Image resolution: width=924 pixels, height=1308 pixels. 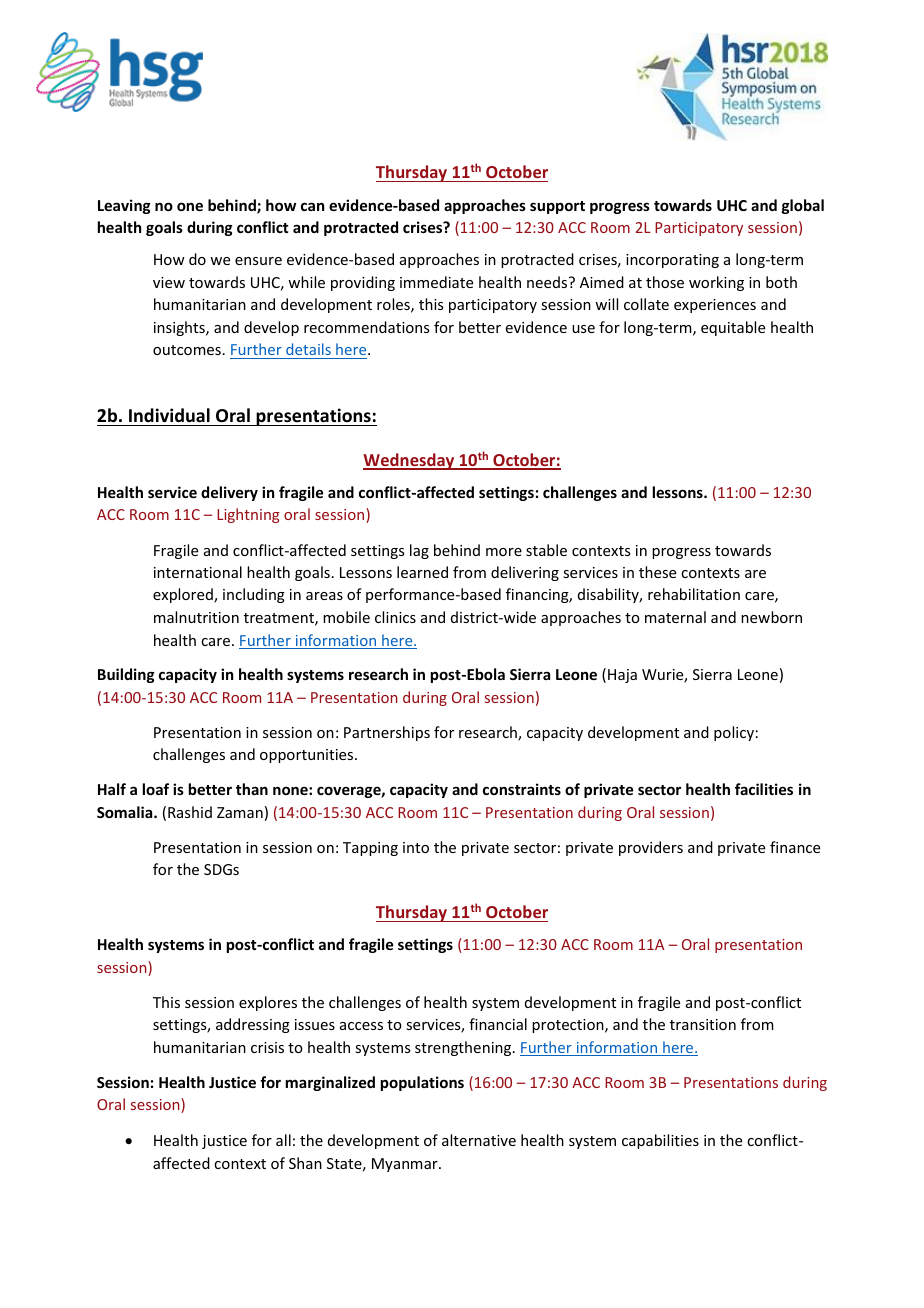 What do you see at coordinates (764, 789) in the screenshot?
I see `facilities` at bounding box center [764, 789].
